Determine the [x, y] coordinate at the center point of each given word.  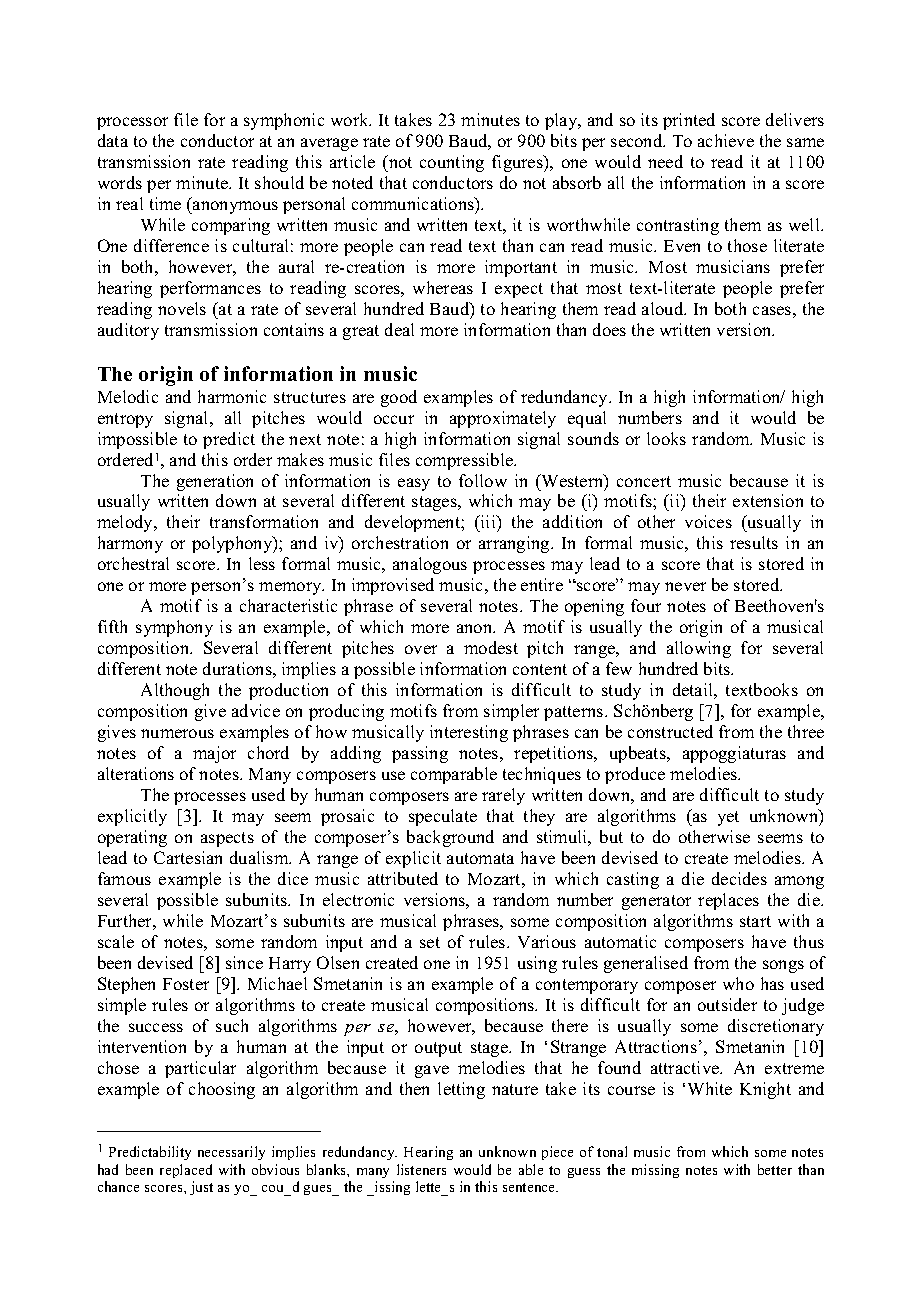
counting [452, 163]
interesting [469, 733]
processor [132, 123]
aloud [664, 308]
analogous [430, 565]
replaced [186, 1171]
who [738, 983]
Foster [186, 984]
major [214, 754]
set [430, 942]
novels [182, 308]
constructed [670, 731]
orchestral [133, 563]
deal [399, 329]
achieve [726, 140]
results [754, 542]
